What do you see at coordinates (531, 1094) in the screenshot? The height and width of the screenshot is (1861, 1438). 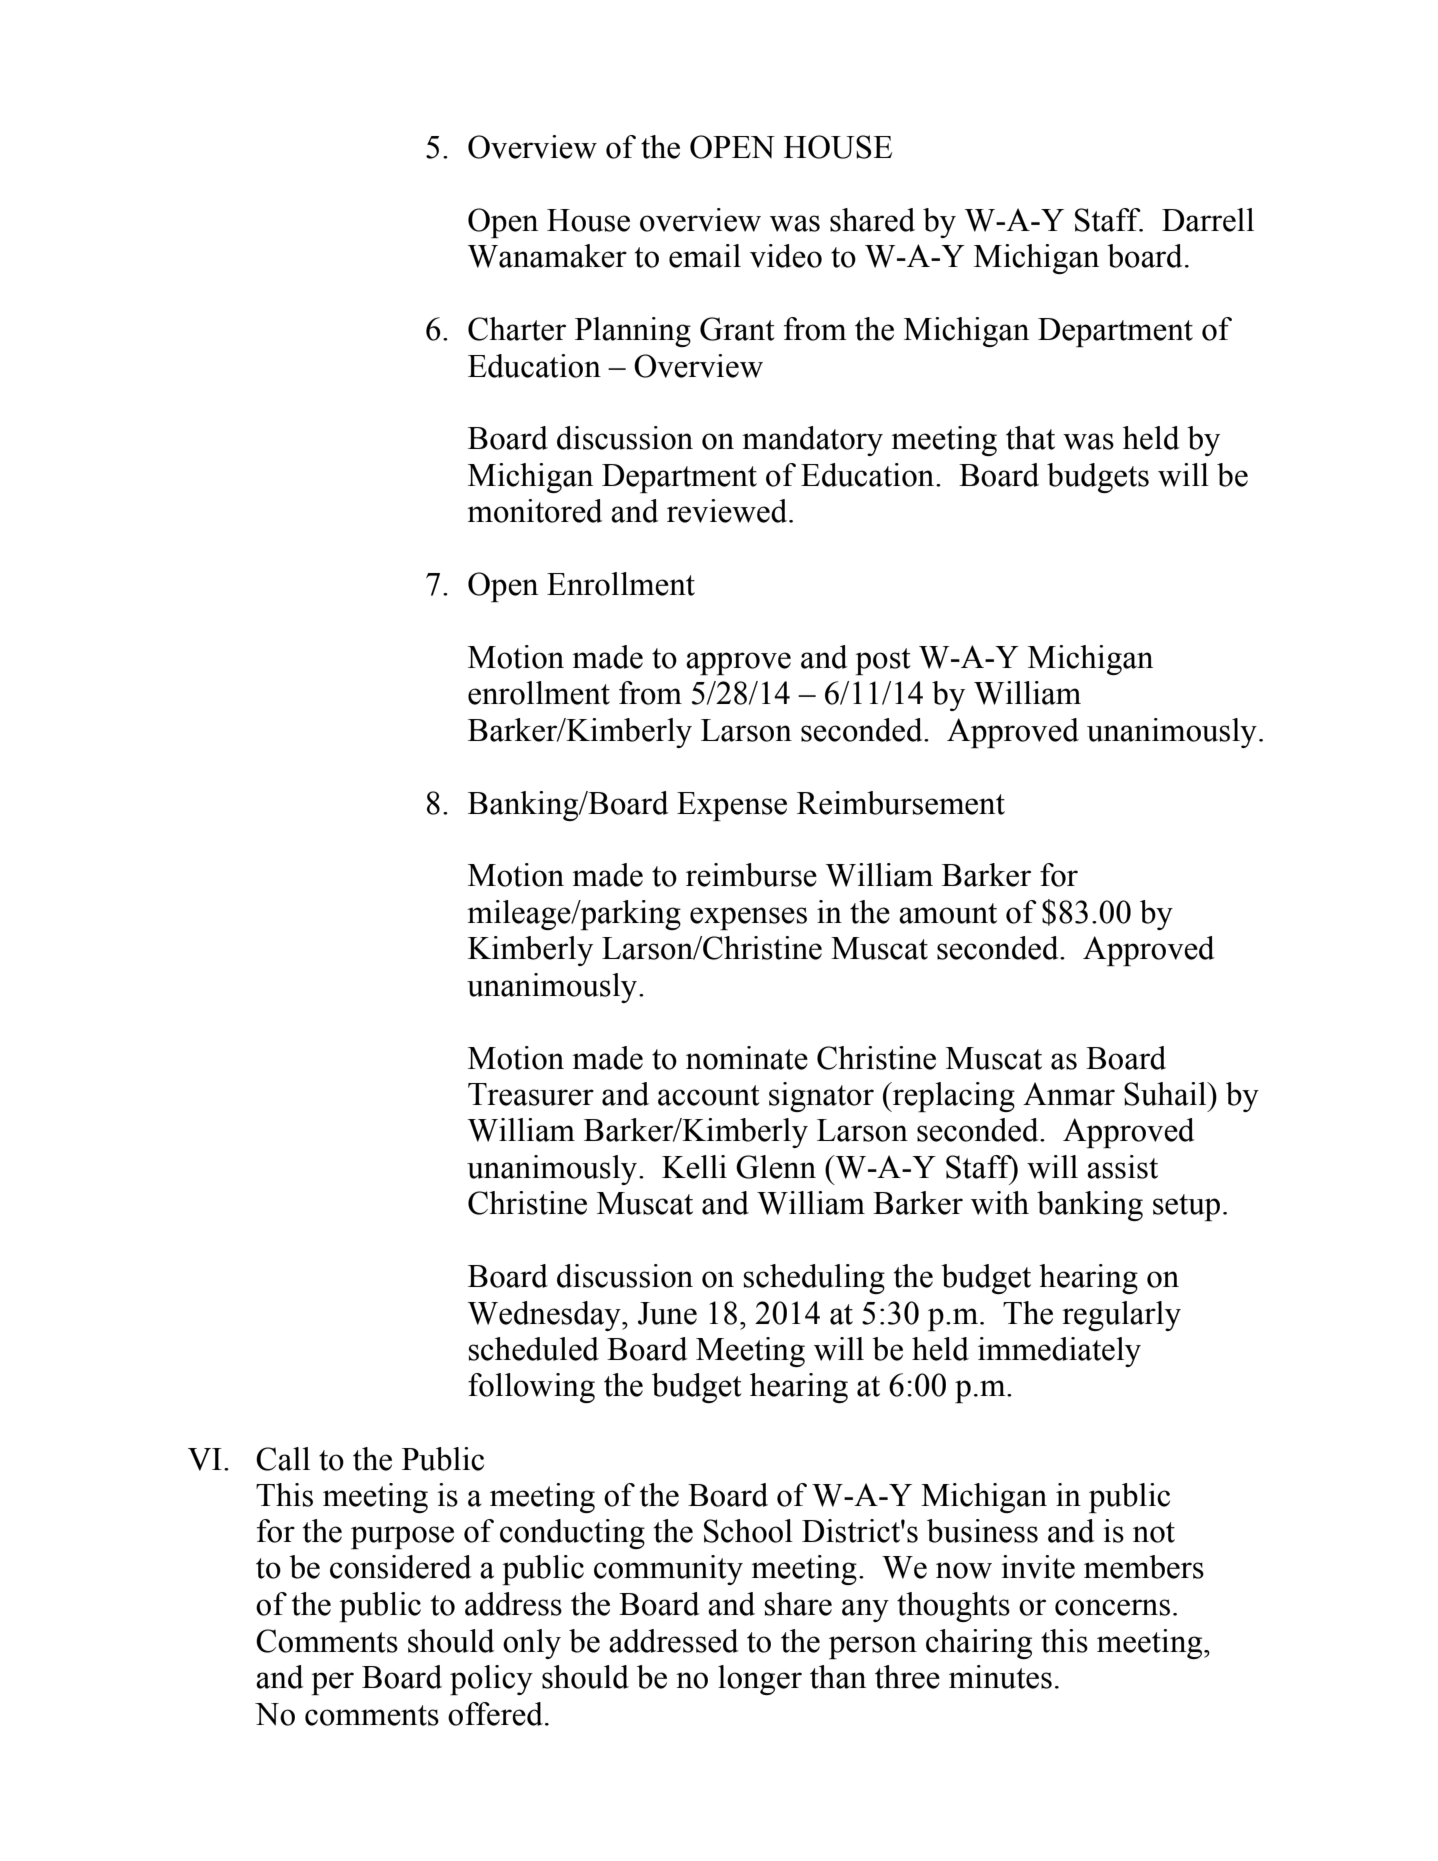 I see `Treasurer` at bounding box center [531, 1094].
